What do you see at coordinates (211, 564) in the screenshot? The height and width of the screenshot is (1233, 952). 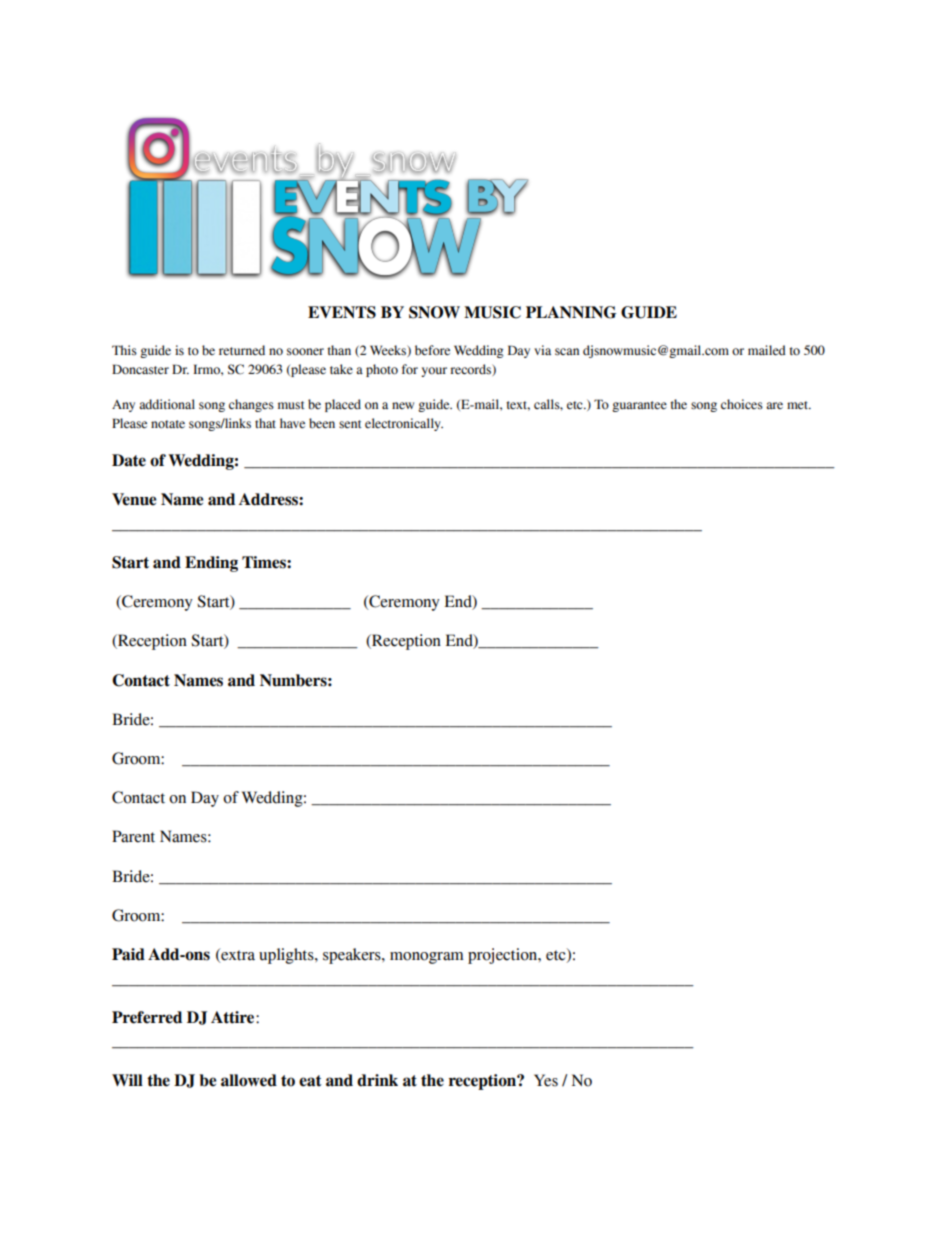 I see `Ending` at bounding box center [211, 564].
